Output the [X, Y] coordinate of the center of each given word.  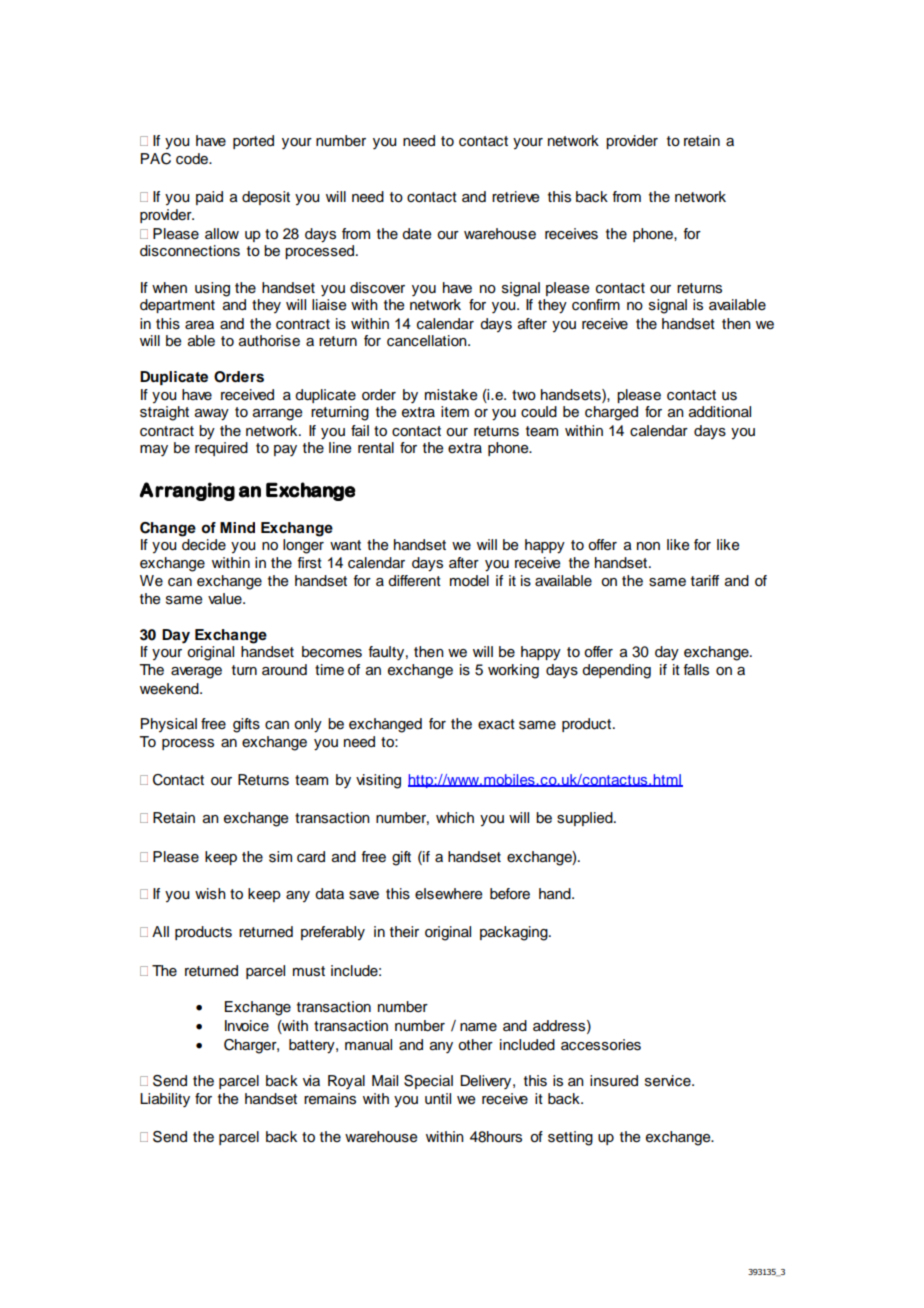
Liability [165, 1100]
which [455, 817]
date [416, 234]
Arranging [187, 491]
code [193, 159]
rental [376, 448]
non [648, 546]
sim [280, 857]
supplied [586, 819]
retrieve [515, 197]
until [438, 1099]
